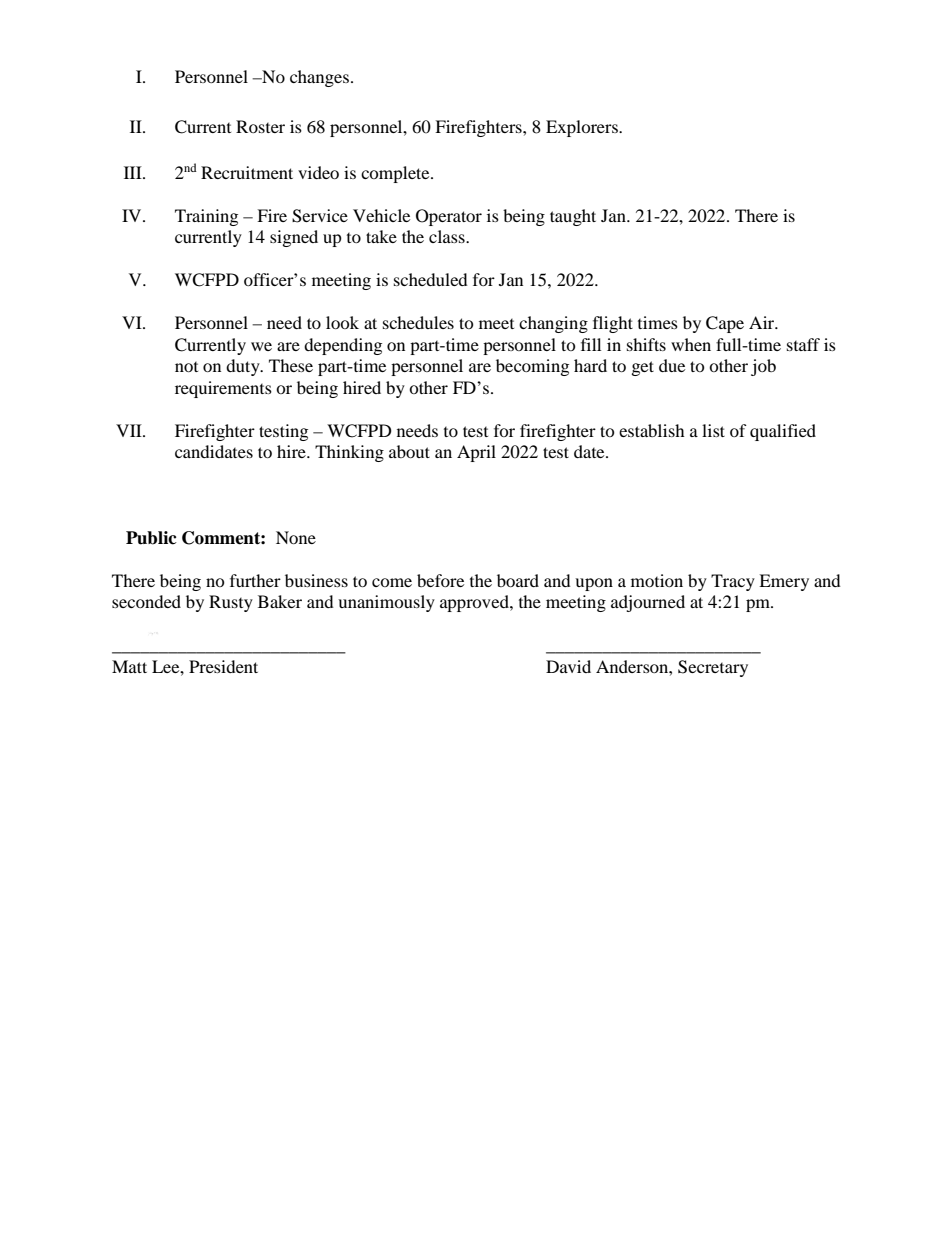 The image size is (952, 1233). Describe the element at coordinates (206, 217) in the screenshot. I see `Training` at that location.
